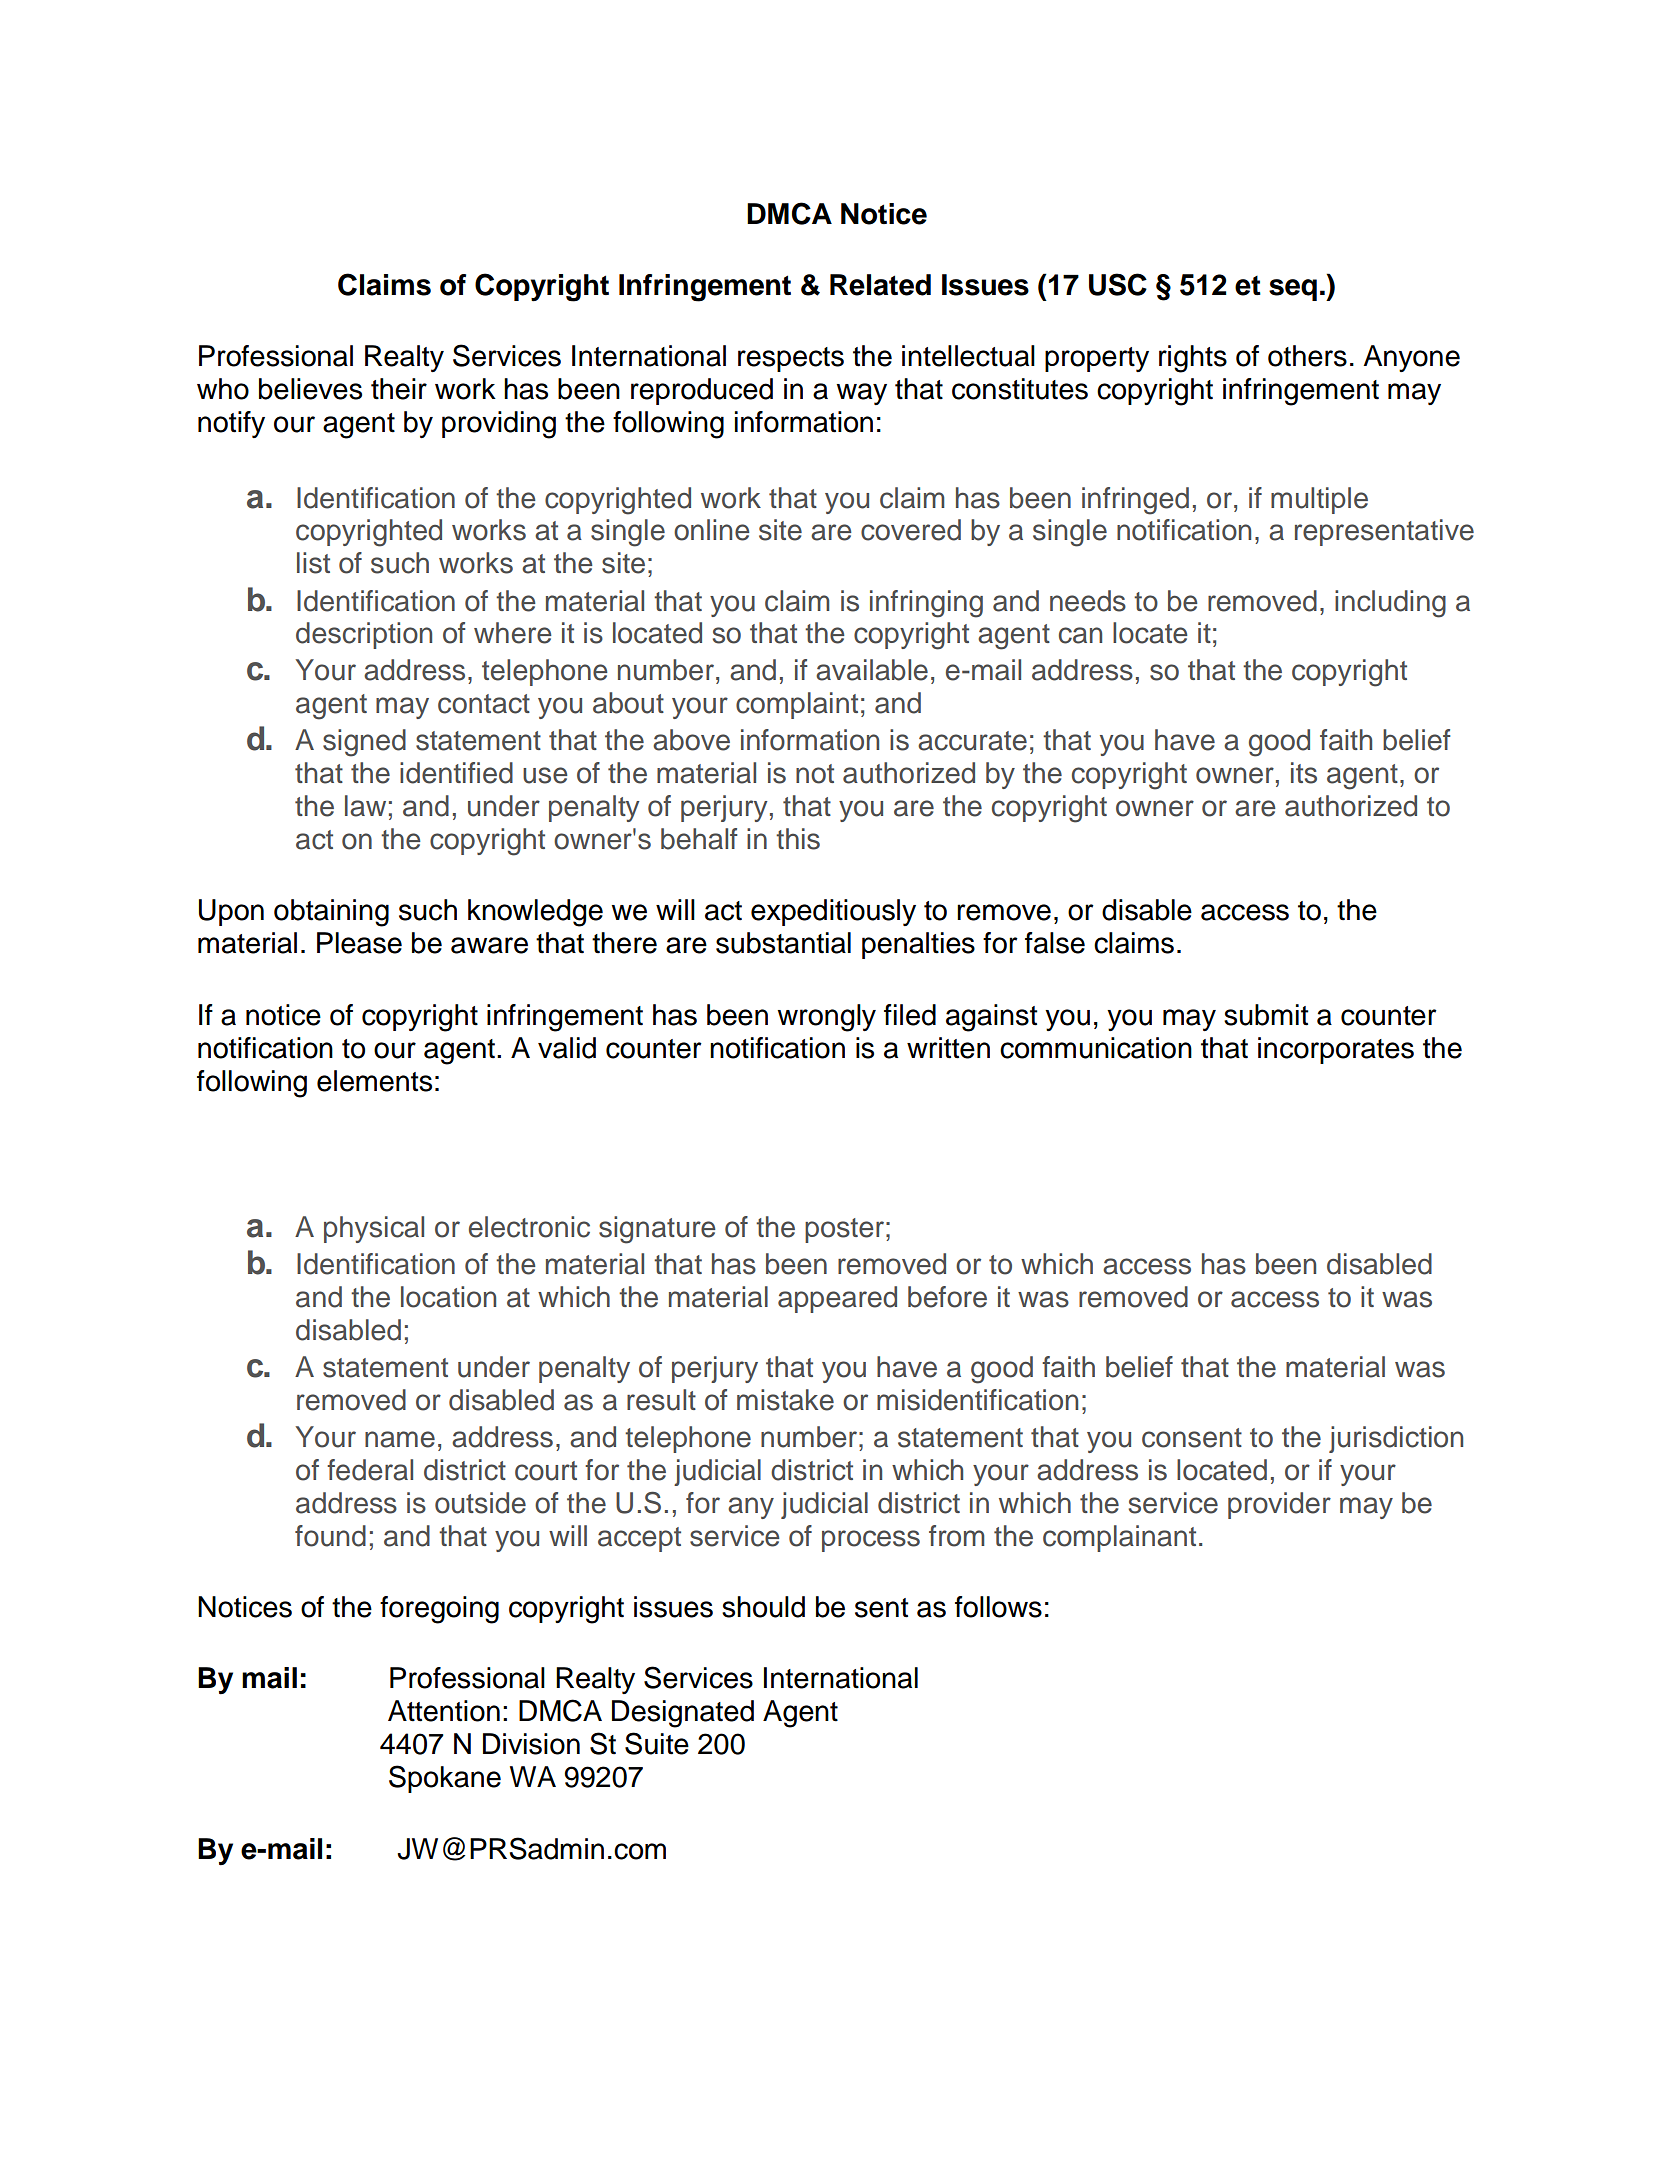  Describe the element at coordinates (683, 1714) in the screenshot. I see `Designated` at that location.
